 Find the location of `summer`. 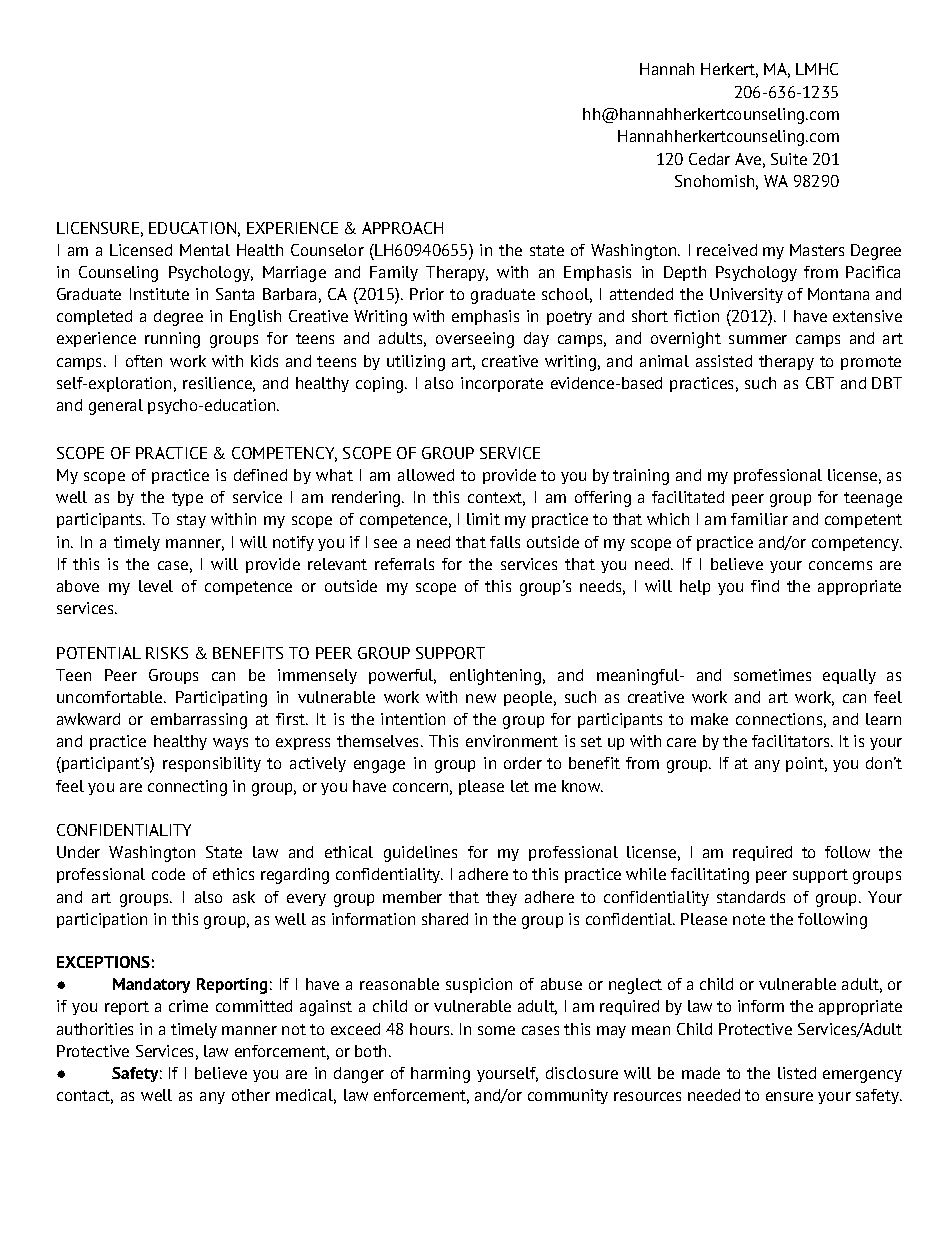

summer is located at coordinates (758, 339).
